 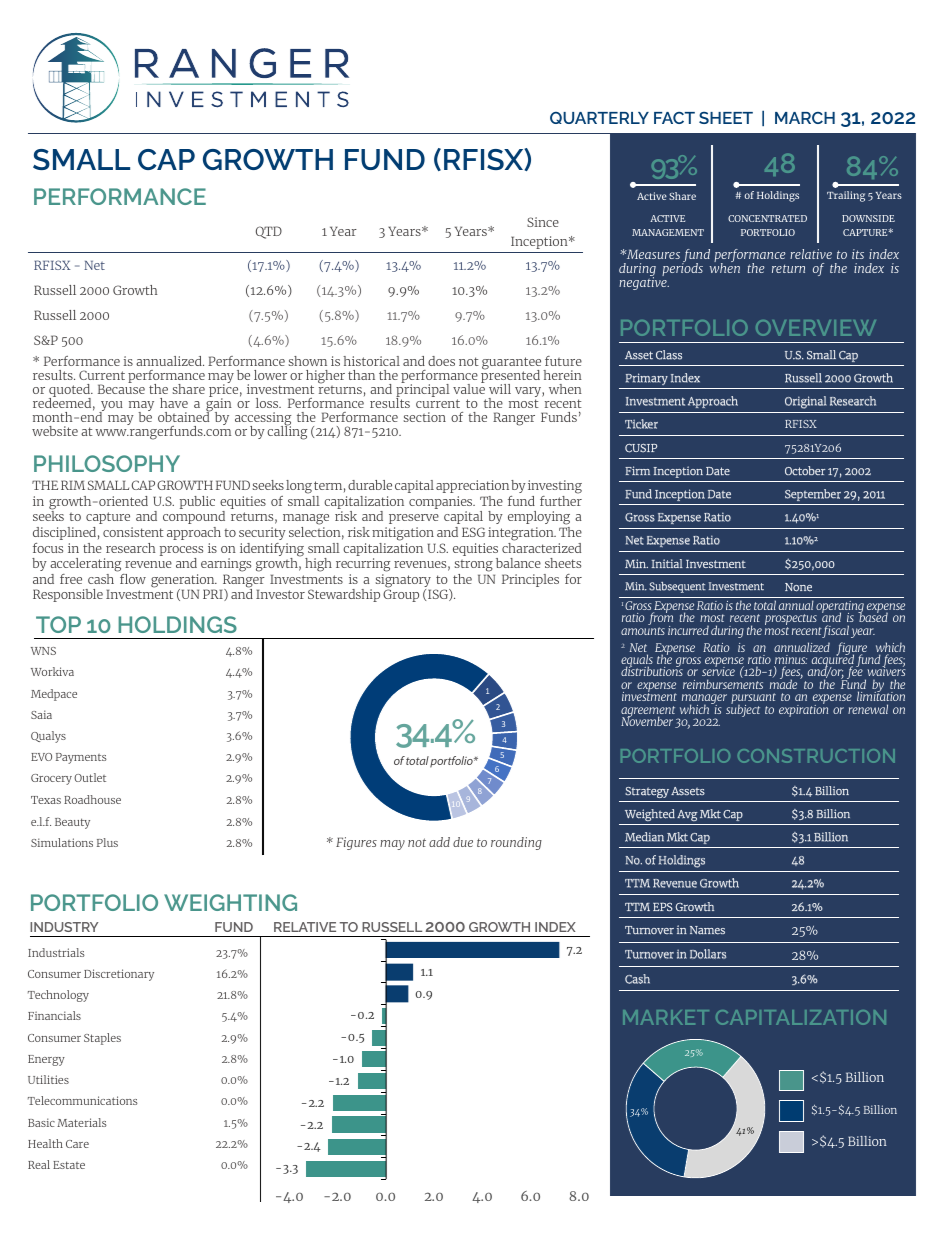 What do you see at coordinates (647, 720) in the page?
I see `November` at bounding box center [647, 720].
